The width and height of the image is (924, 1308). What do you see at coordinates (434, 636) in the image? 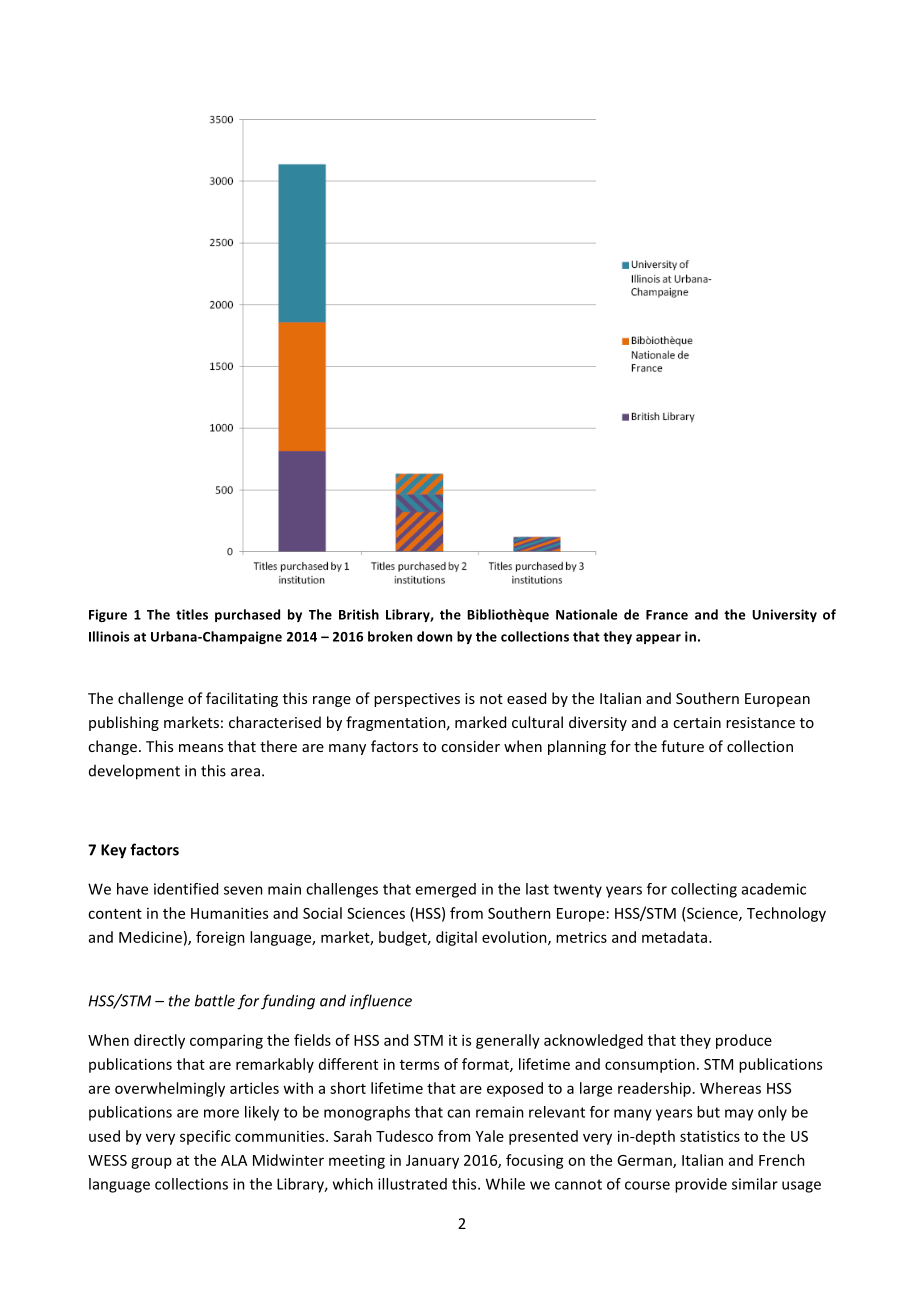
I see `down` at bounding box center [434, 636].
